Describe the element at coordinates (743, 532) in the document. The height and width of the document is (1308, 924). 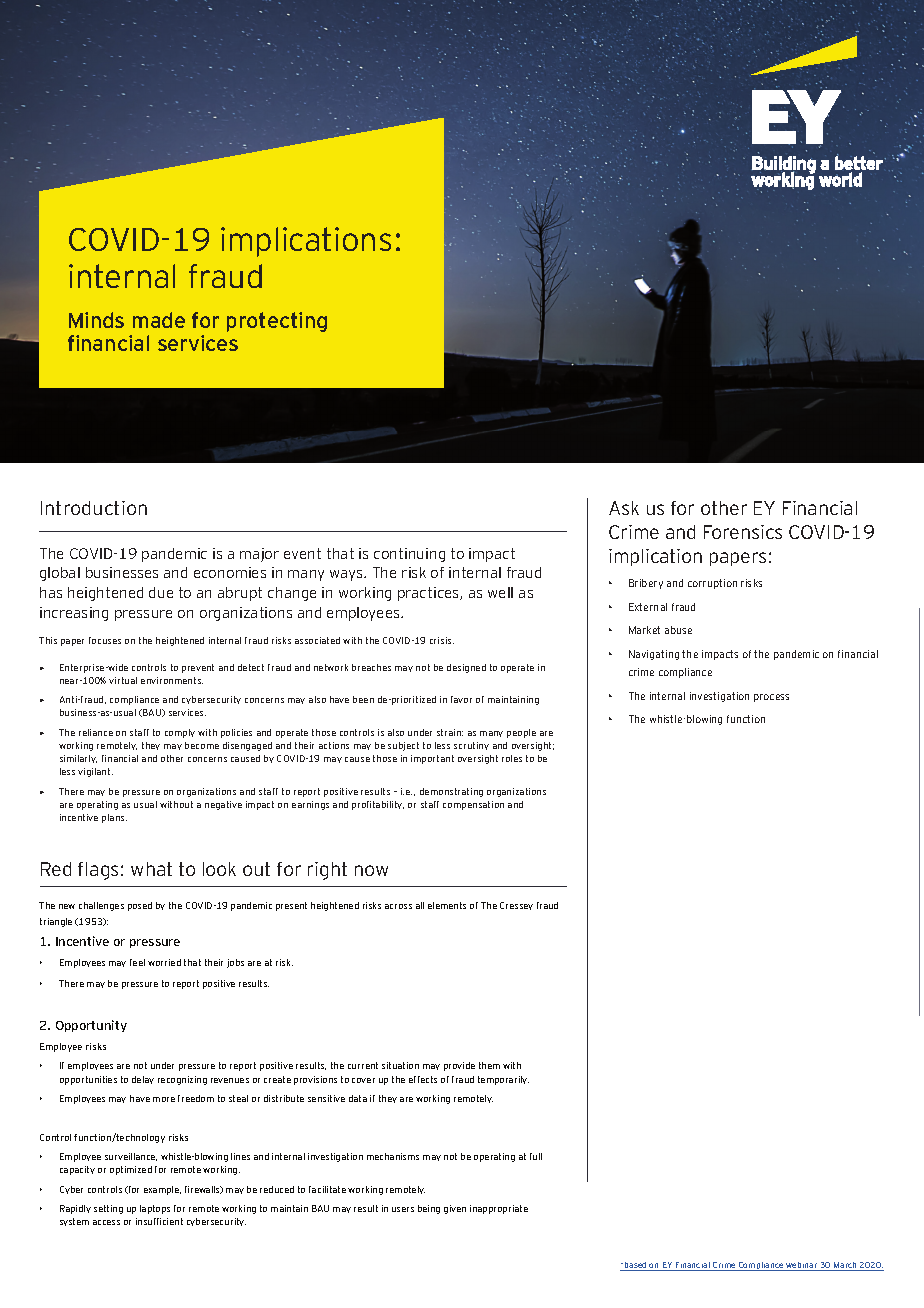
I see `Forensics` at that location.
